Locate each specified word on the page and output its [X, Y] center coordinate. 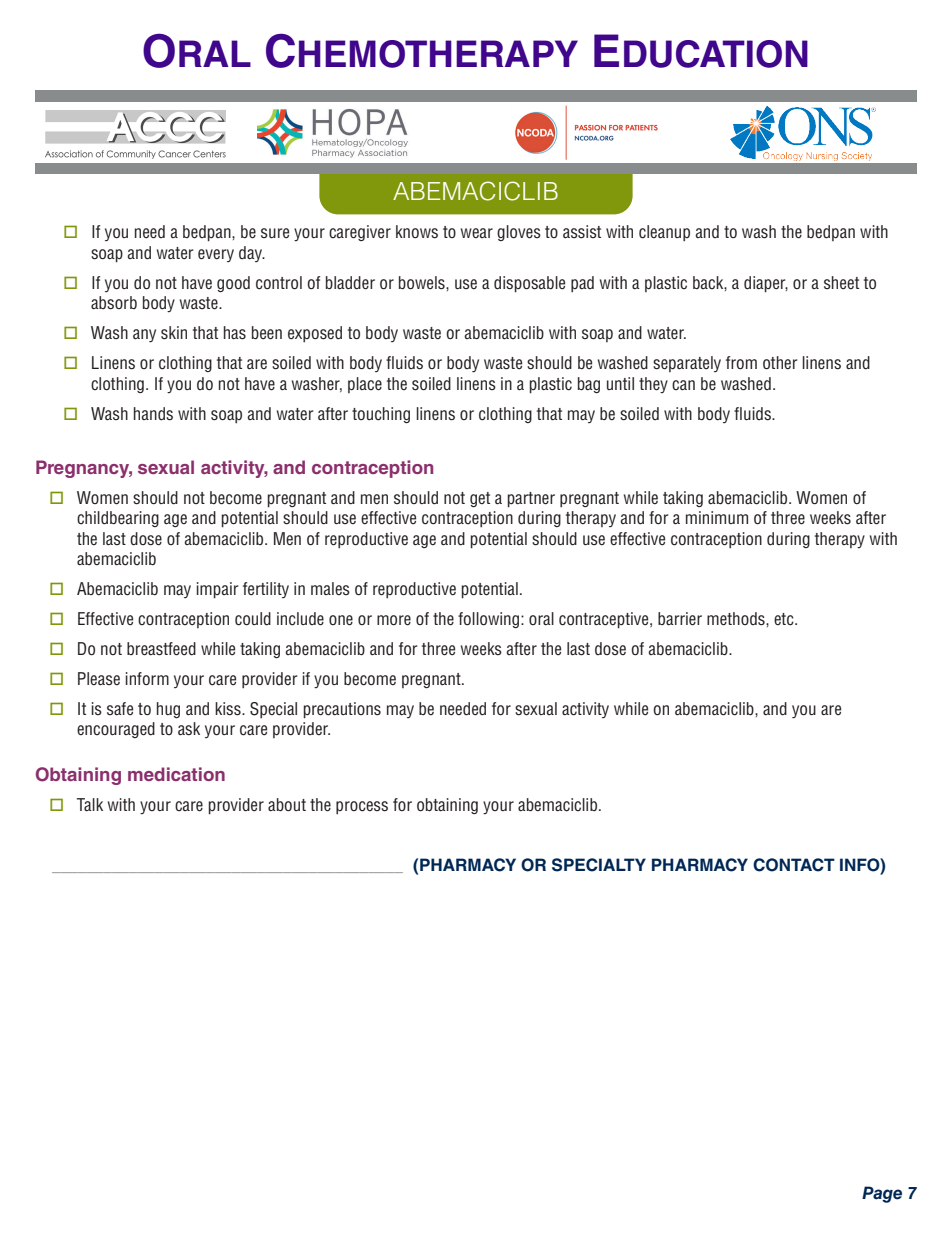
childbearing [118, 519]
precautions [342, 710]
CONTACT [794, 865]
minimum [717, 517]
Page [882, 1194]
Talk [90, 804]
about [287, 805]
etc [785, 619]
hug [168, 710]
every [216, 255]
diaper [766, 284]
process [362, 807]
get [480, 499]
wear [477, 233]
